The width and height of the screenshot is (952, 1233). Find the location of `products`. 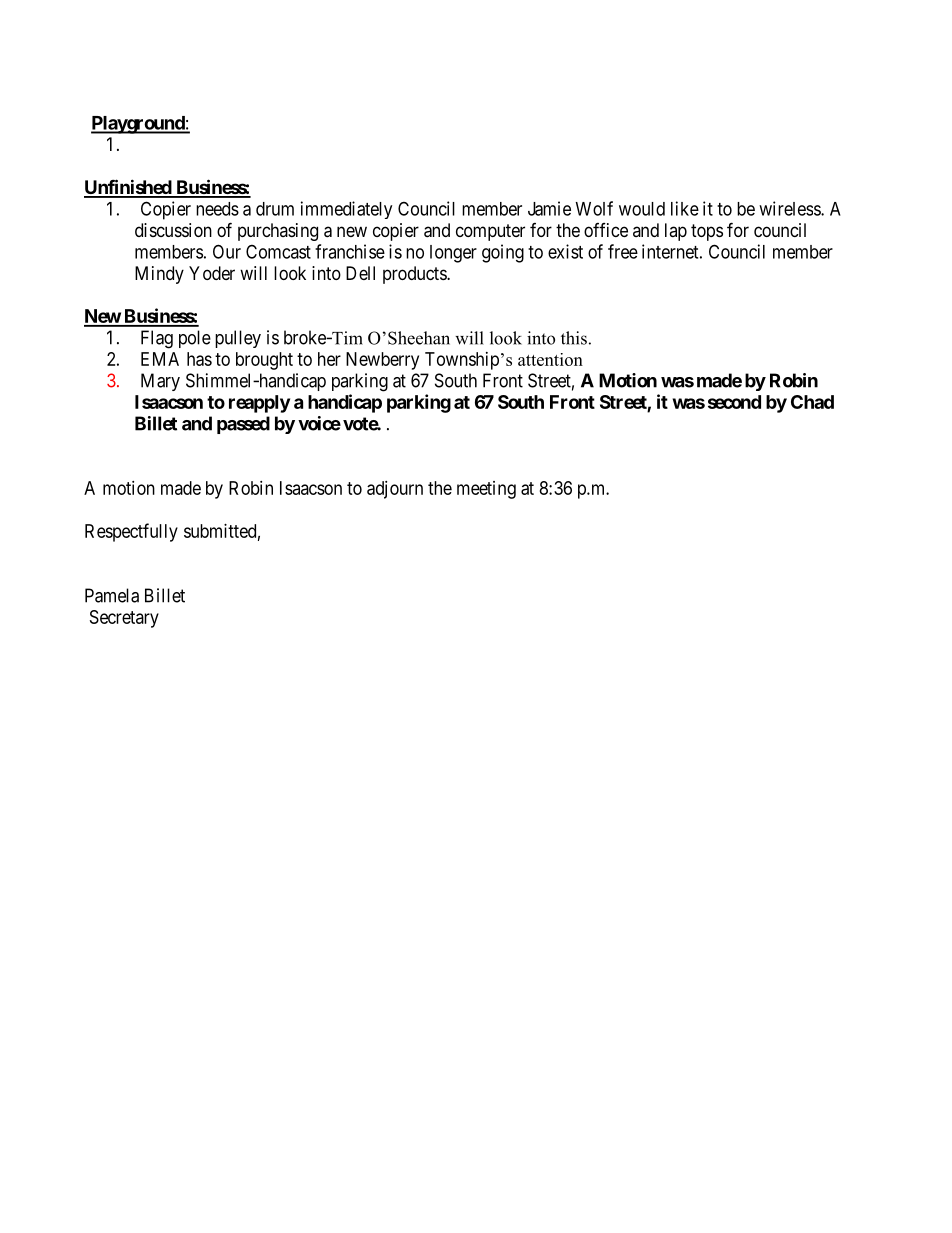

products is located at coordinates (415, 275).
